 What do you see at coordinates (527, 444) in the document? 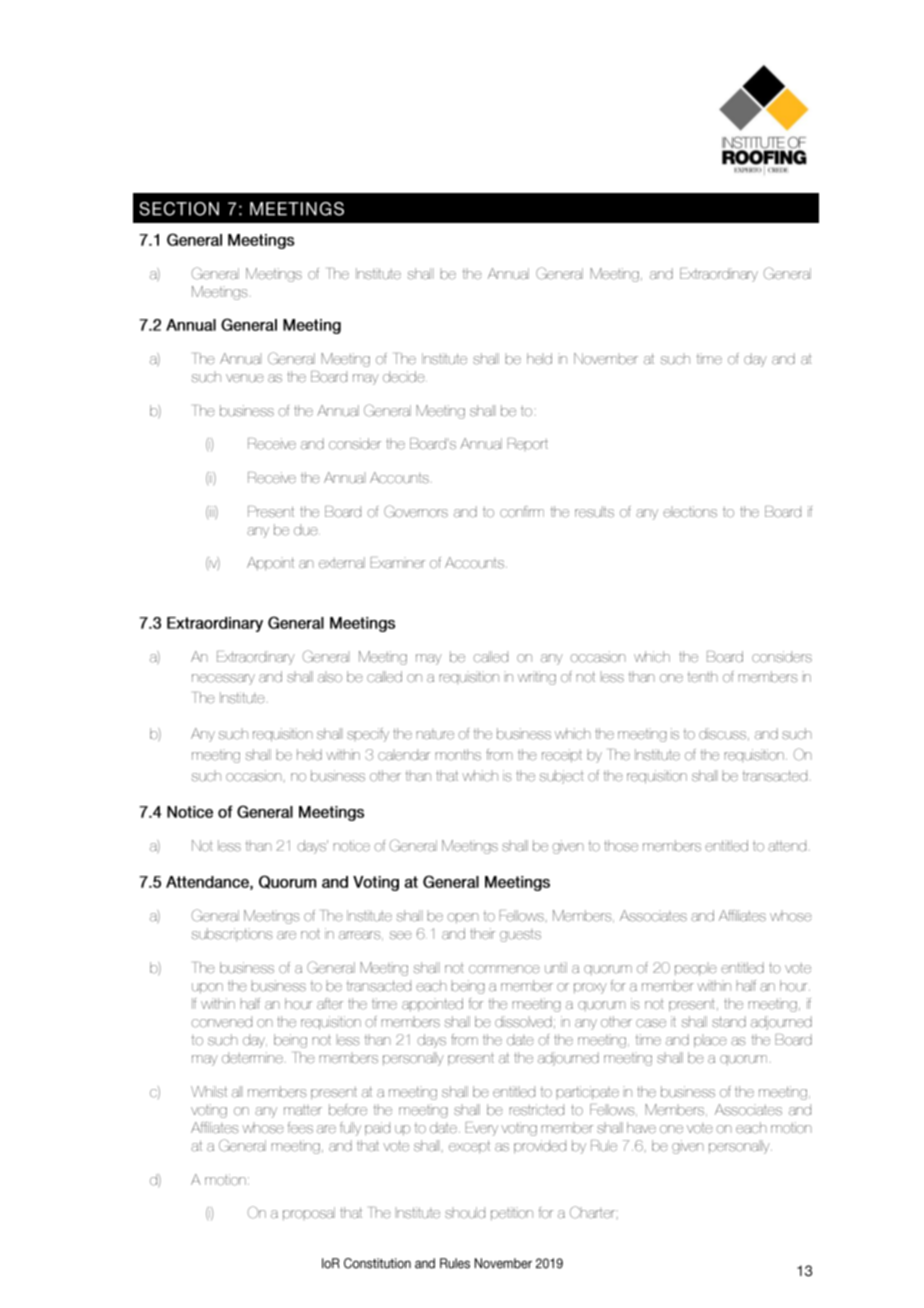
I see `Report` at bounding box center [527, 444].
